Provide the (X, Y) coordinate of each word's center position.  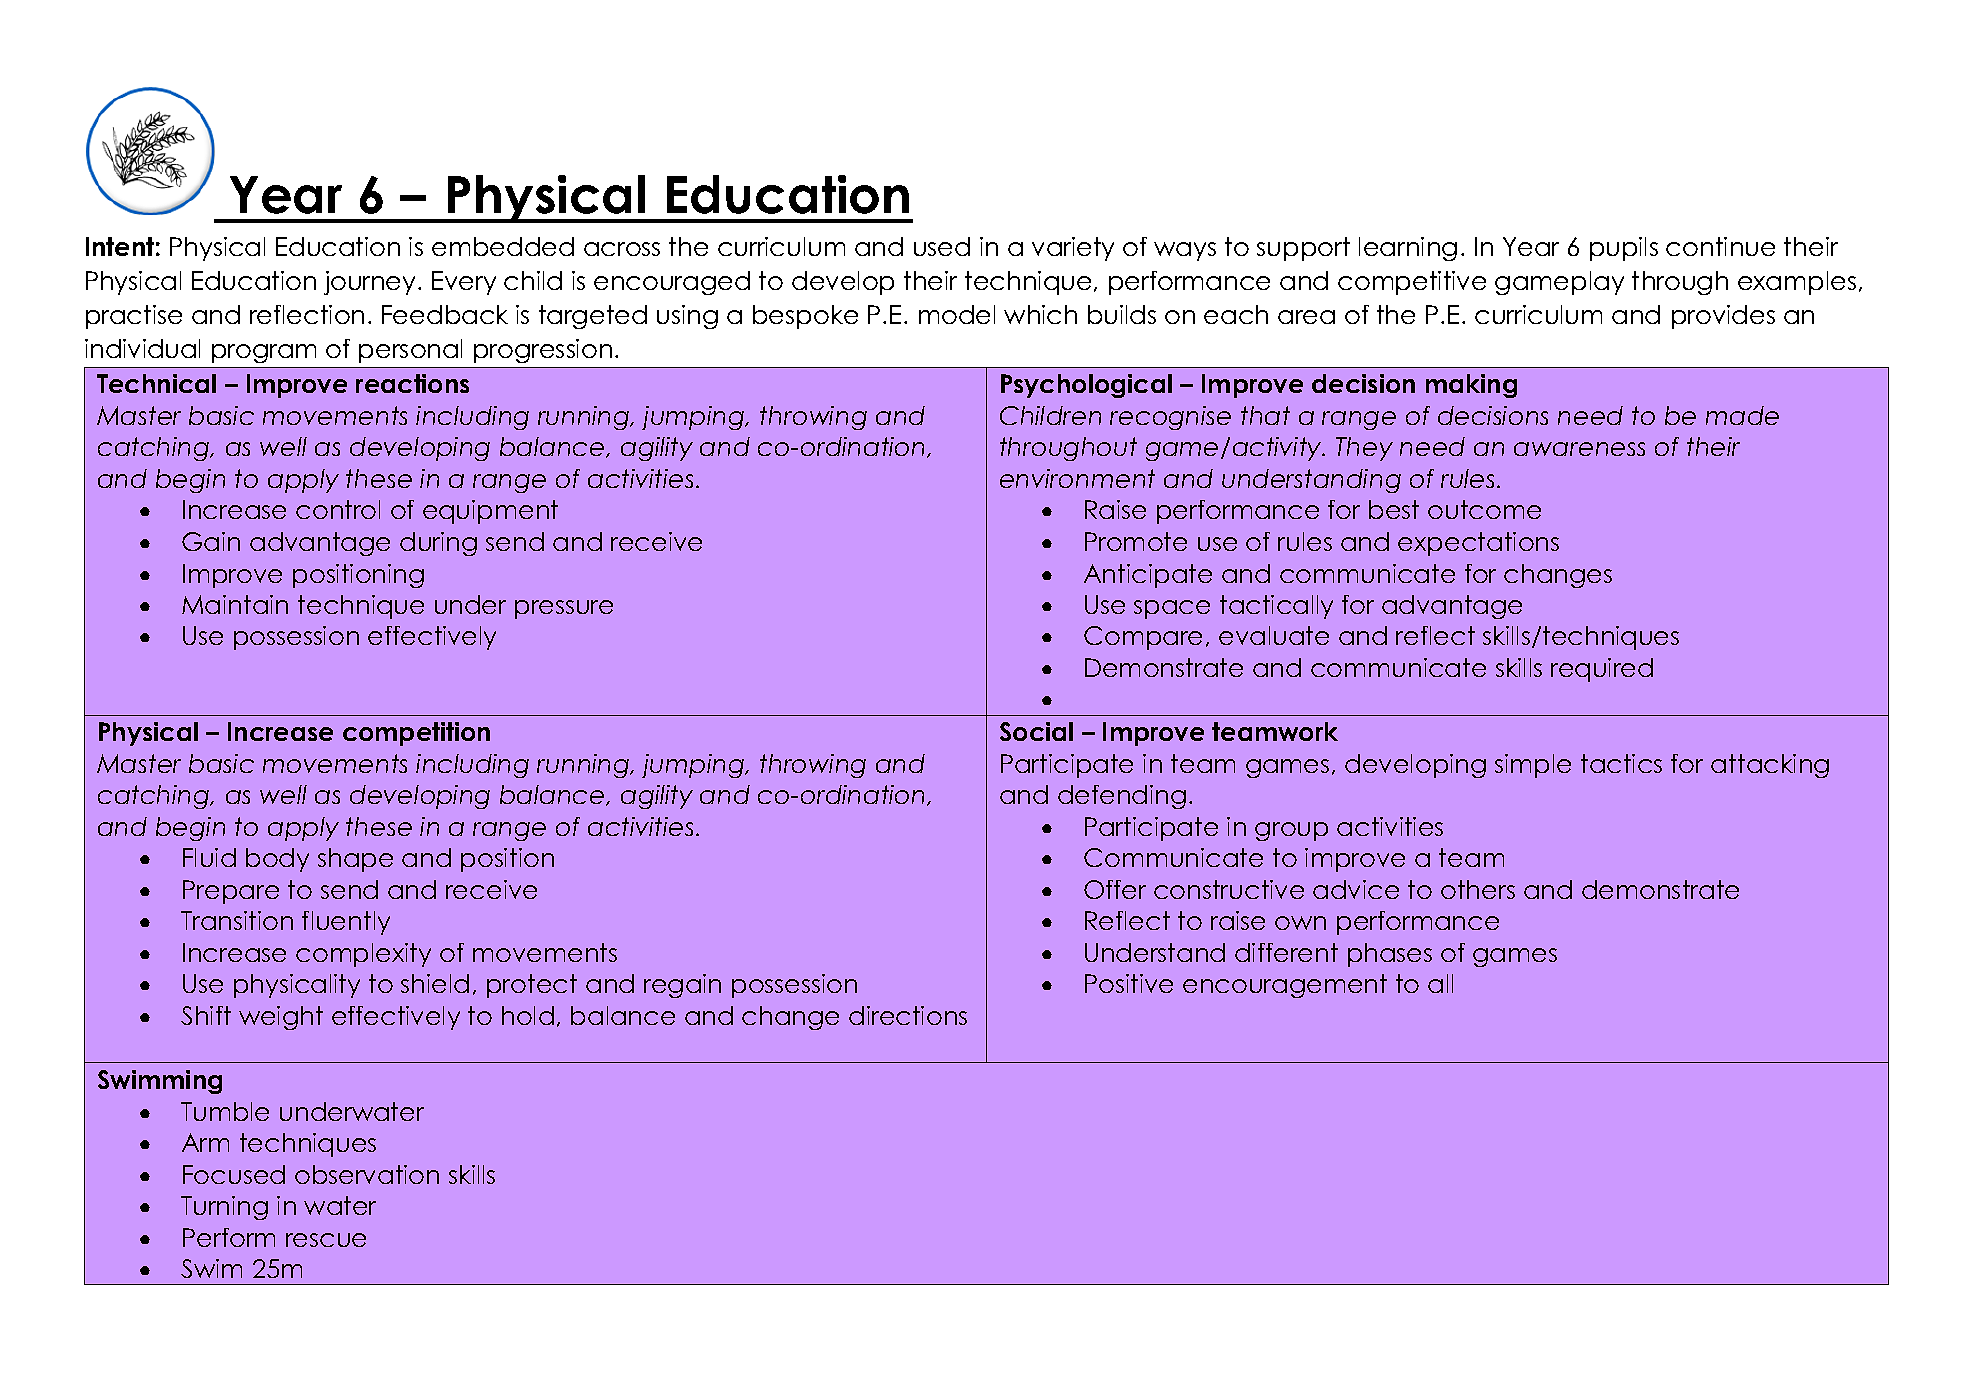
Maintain (235, 604)
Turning (224, 1208)
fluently (346, 923)
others (1478, 889)
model (957, 314)
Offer (1115, 889)
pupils (1624, 249)
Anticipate (1148, 576)
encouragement (1285, 986)
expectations (1478, 544)
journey (371, 283)
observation (367, 1174)
